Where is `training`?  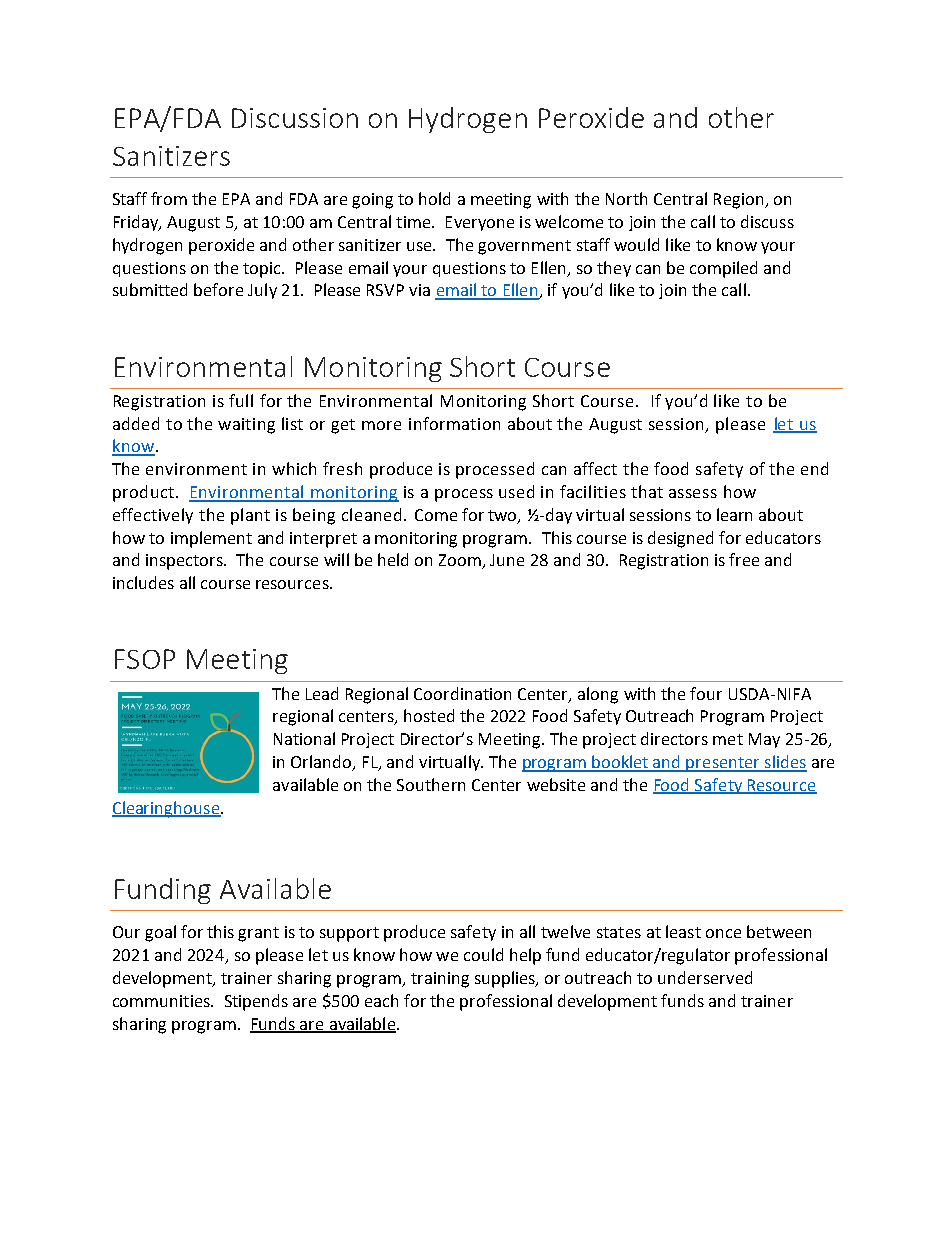 training is located at coordinates (440, 980).
